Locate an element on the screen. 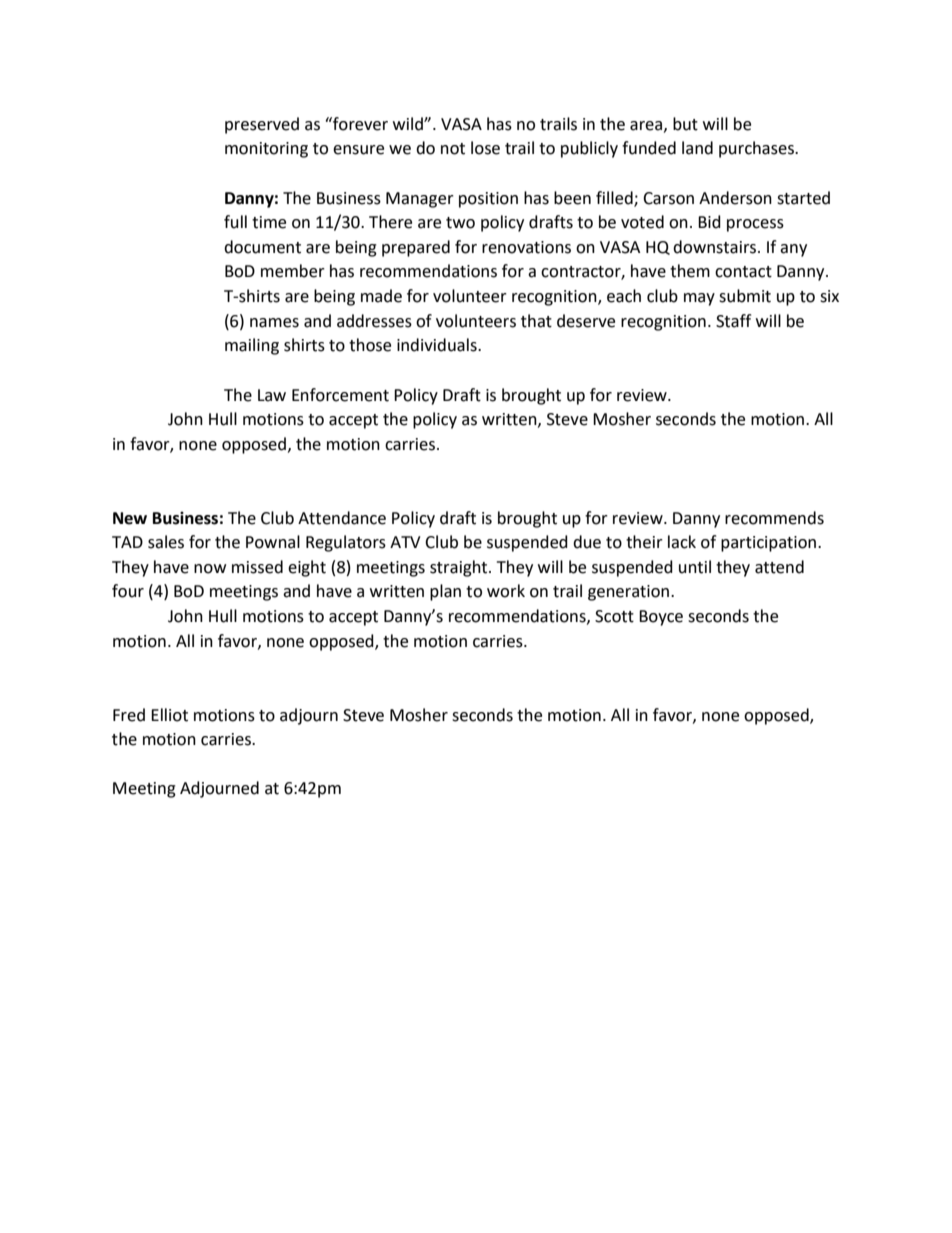 The width and height of the screenshot is (952, 1233). straight is located at coordinates (460, 568).
